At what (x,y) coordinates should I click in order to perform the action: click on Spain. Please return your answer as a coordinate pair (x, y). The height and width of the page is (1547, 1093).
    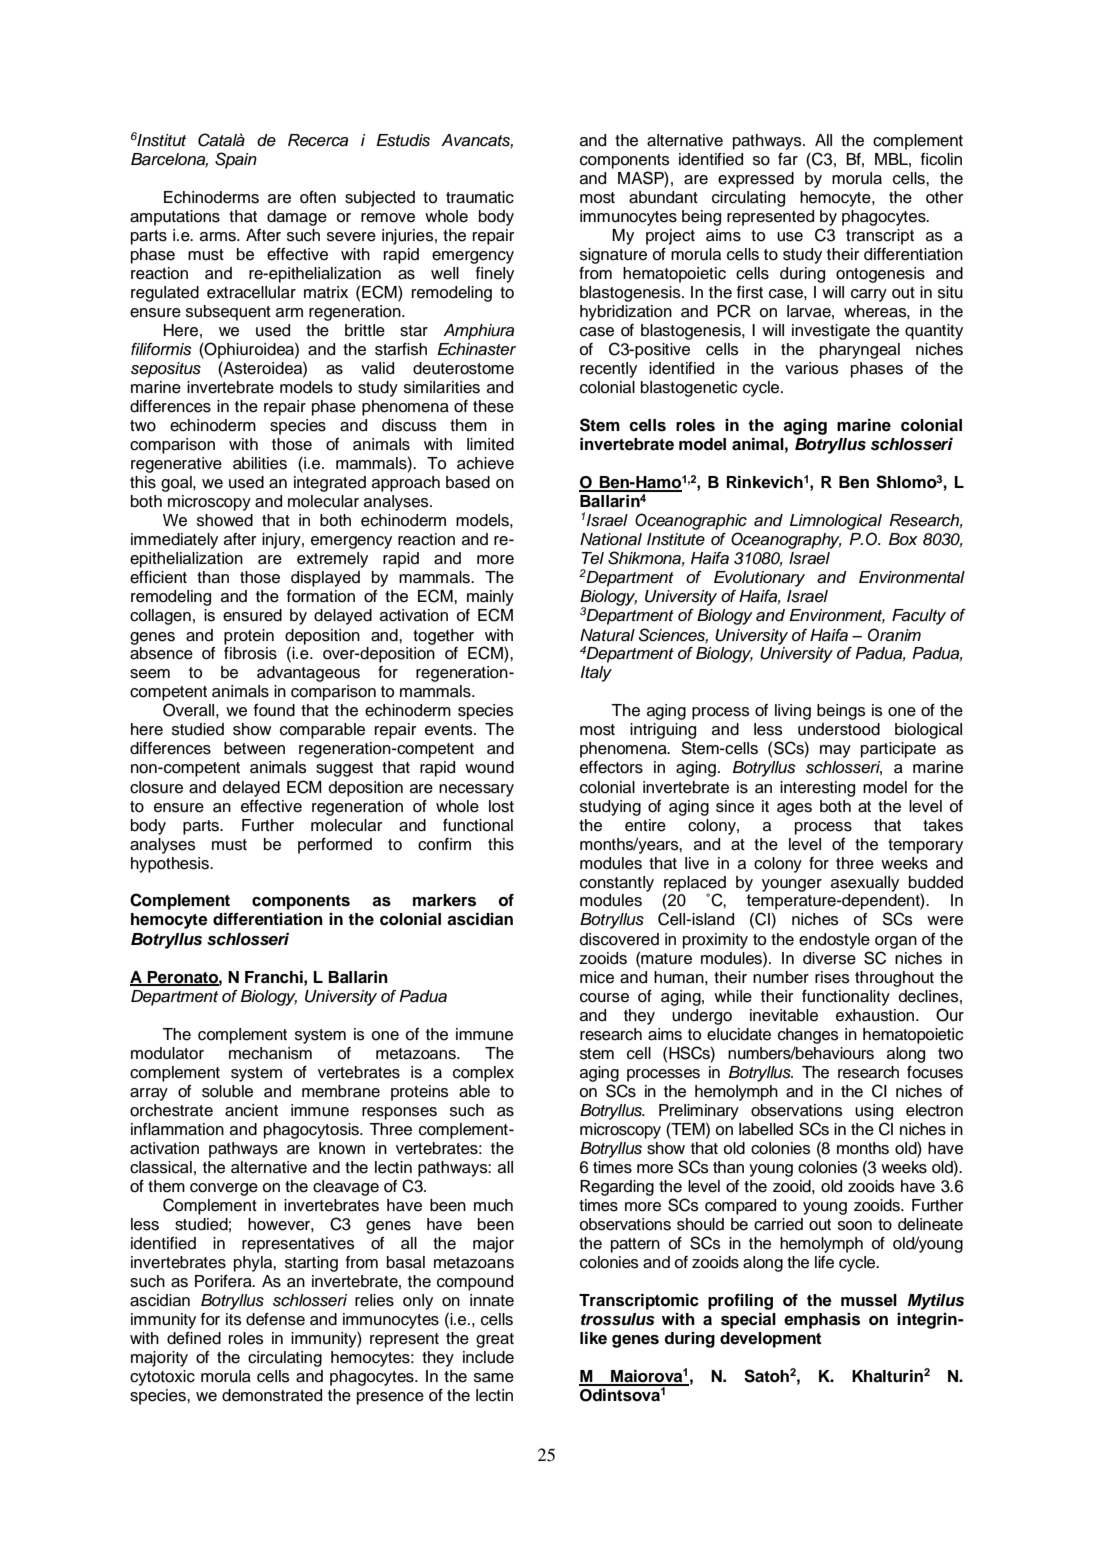
    Looking at the image, I should click on (236, 160).
